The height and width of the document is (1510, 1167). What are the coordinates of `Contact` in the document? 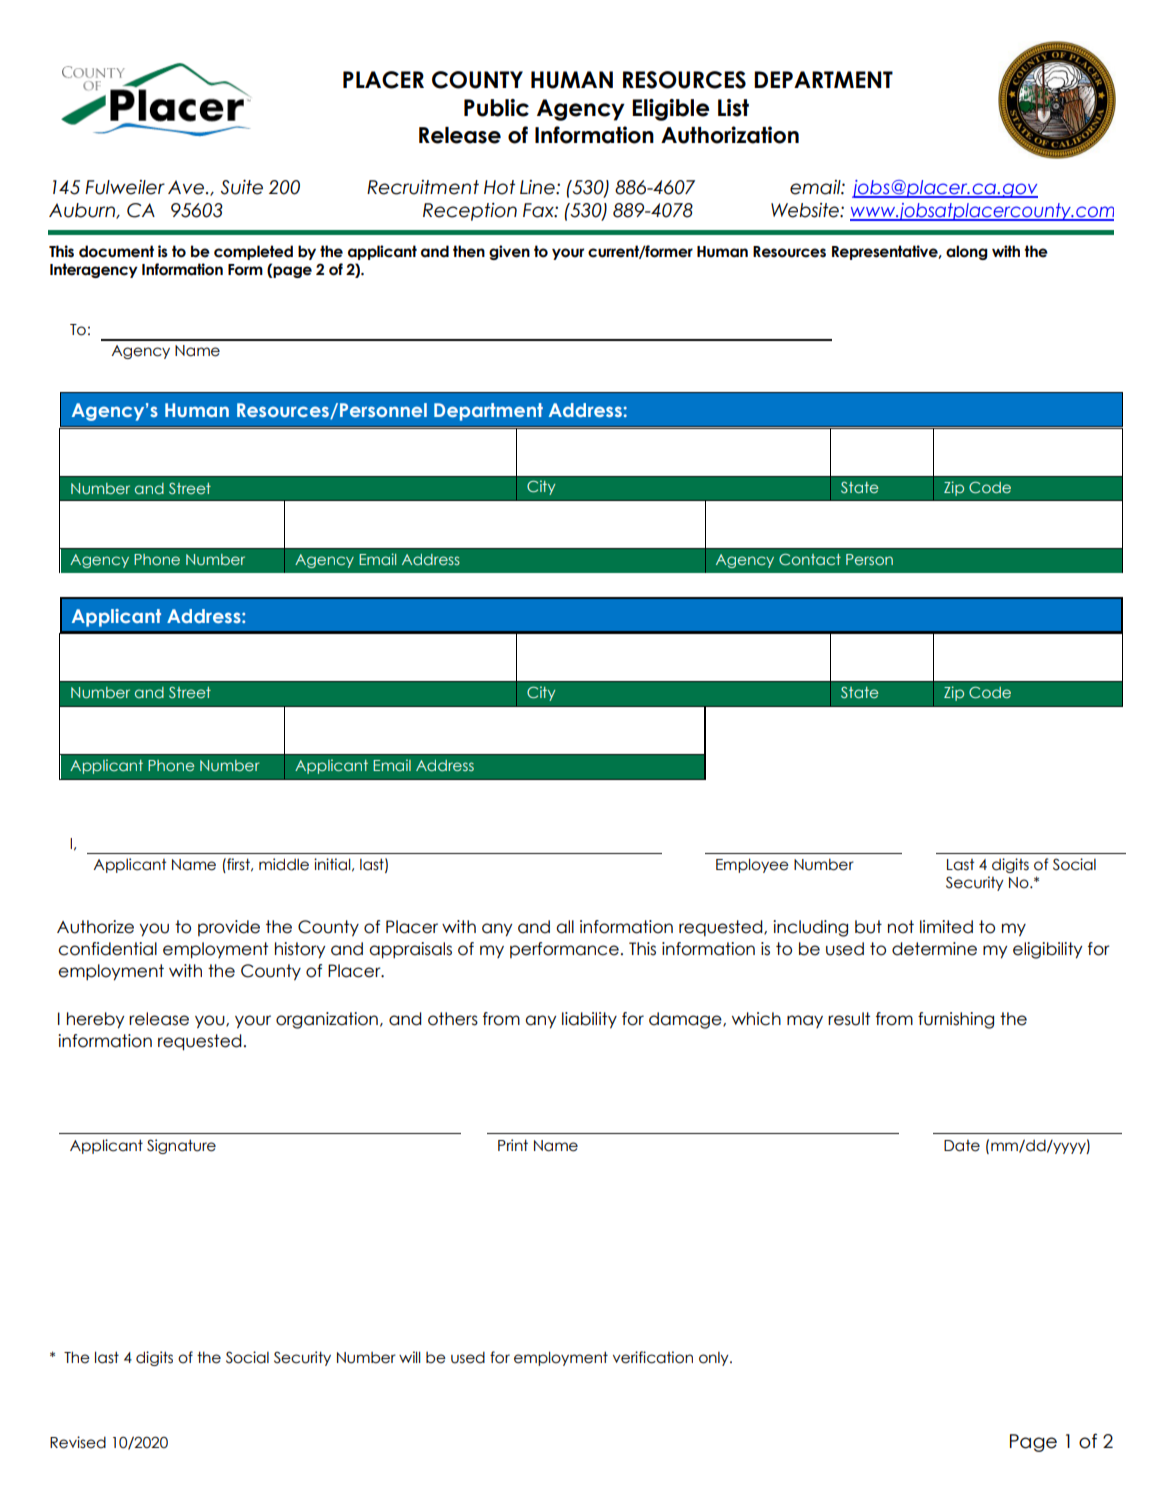 It's located at (810, 559).
